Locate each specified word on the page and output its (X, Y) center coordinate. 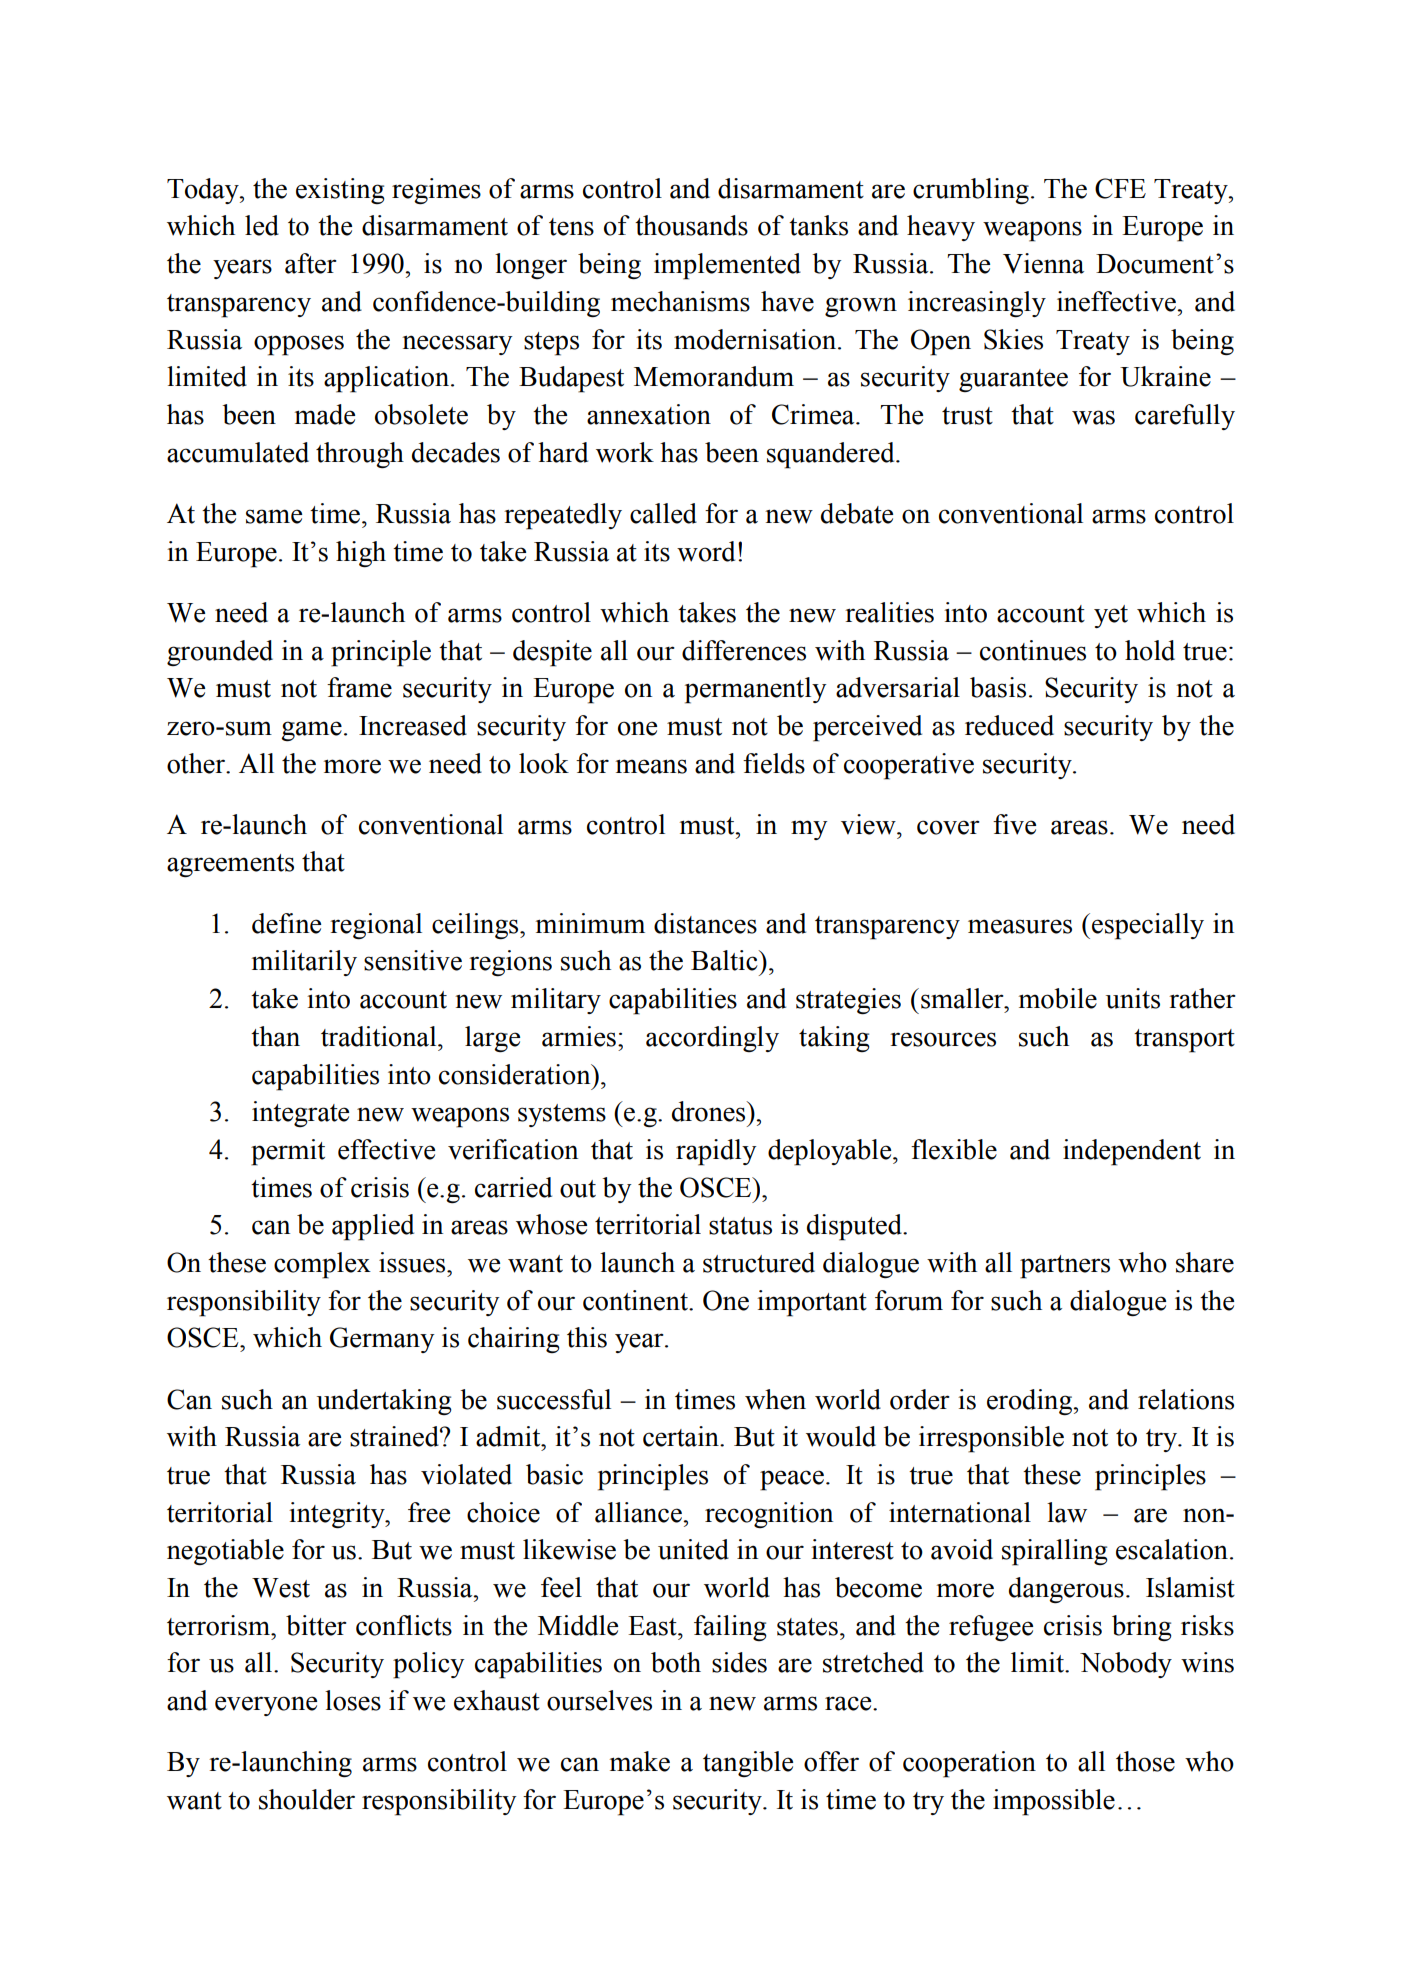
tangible (748, 1764)
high (361, 554)
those (1145, 1761)
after (311, 263)
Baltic (725, 960)
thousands (691, 225)
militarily (304, 963)
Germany (382, 1340)
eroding (1031, 1402)
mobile (1058, 998)
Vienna (1043, 263)
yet (1111, 616)
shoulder (307, 1799)
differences (744, 650)
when (775, 1399)
